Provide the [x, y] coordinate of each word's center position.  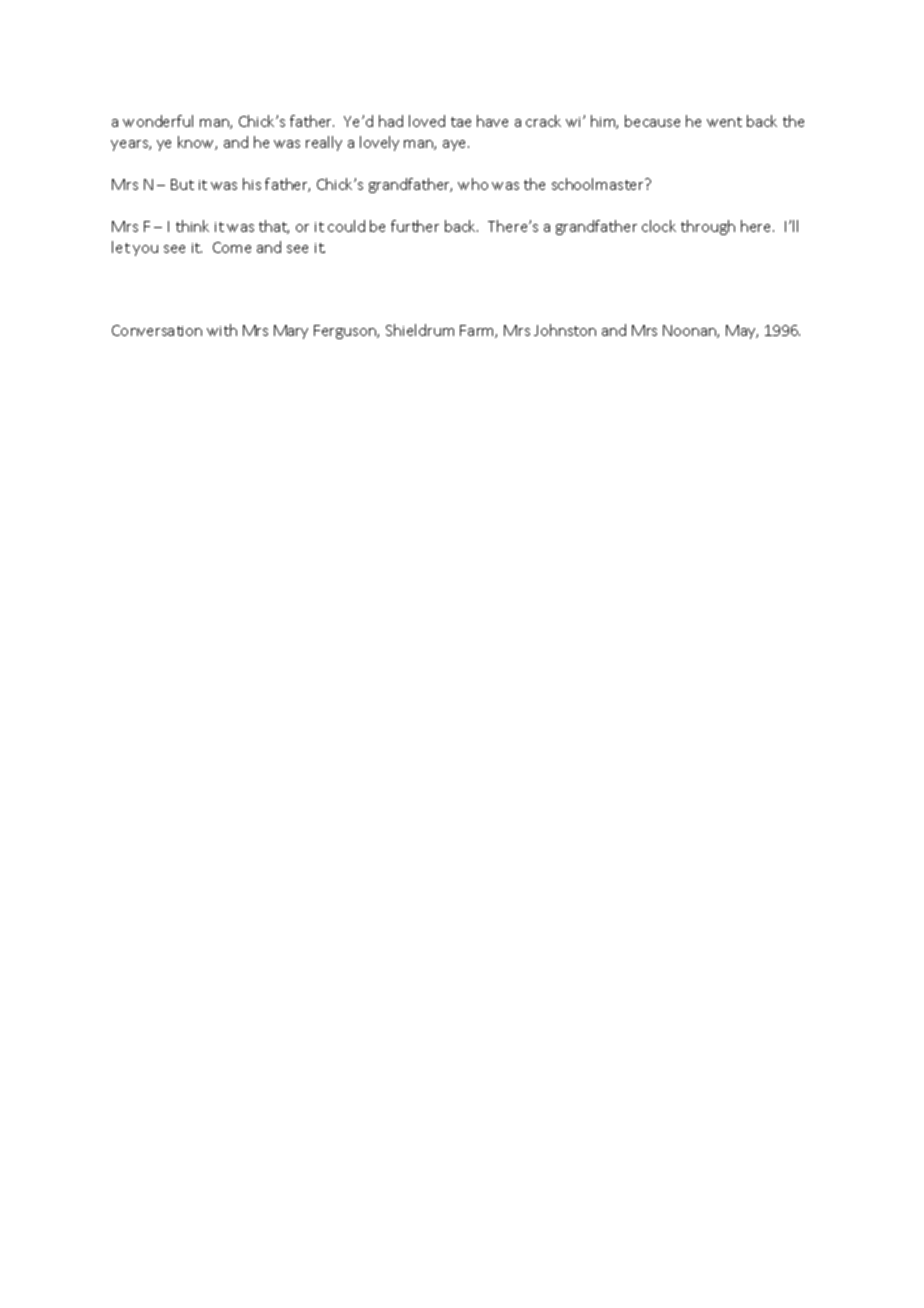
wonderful [158, 121]
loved [427, 121]
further [415, 226]
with [222, 330]
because [652, 121]
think [192, 226]
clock [659, 226]
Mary [291, 332]
